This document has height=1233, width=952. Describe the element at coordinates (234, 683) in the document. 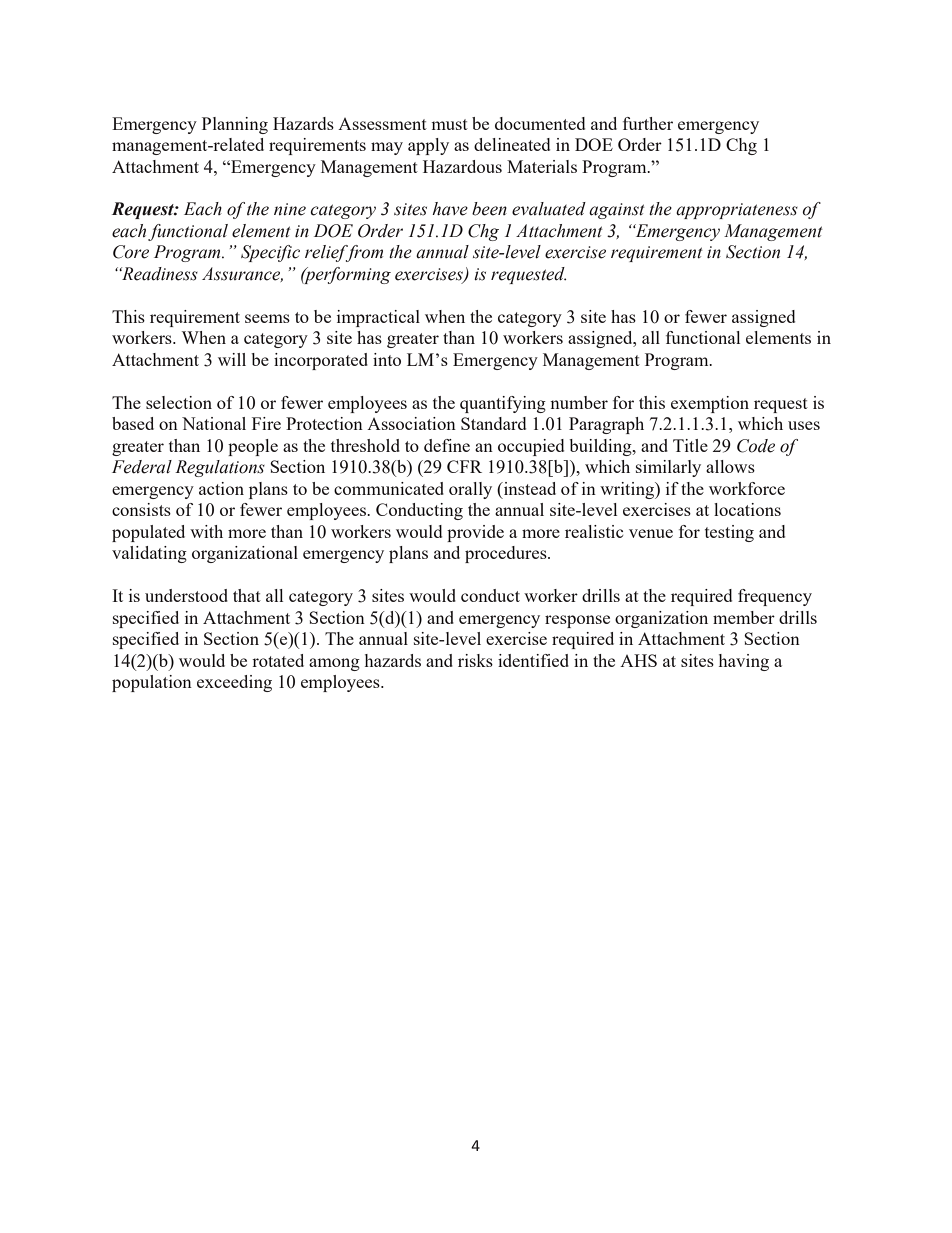

I see `exceeding` at that location.
